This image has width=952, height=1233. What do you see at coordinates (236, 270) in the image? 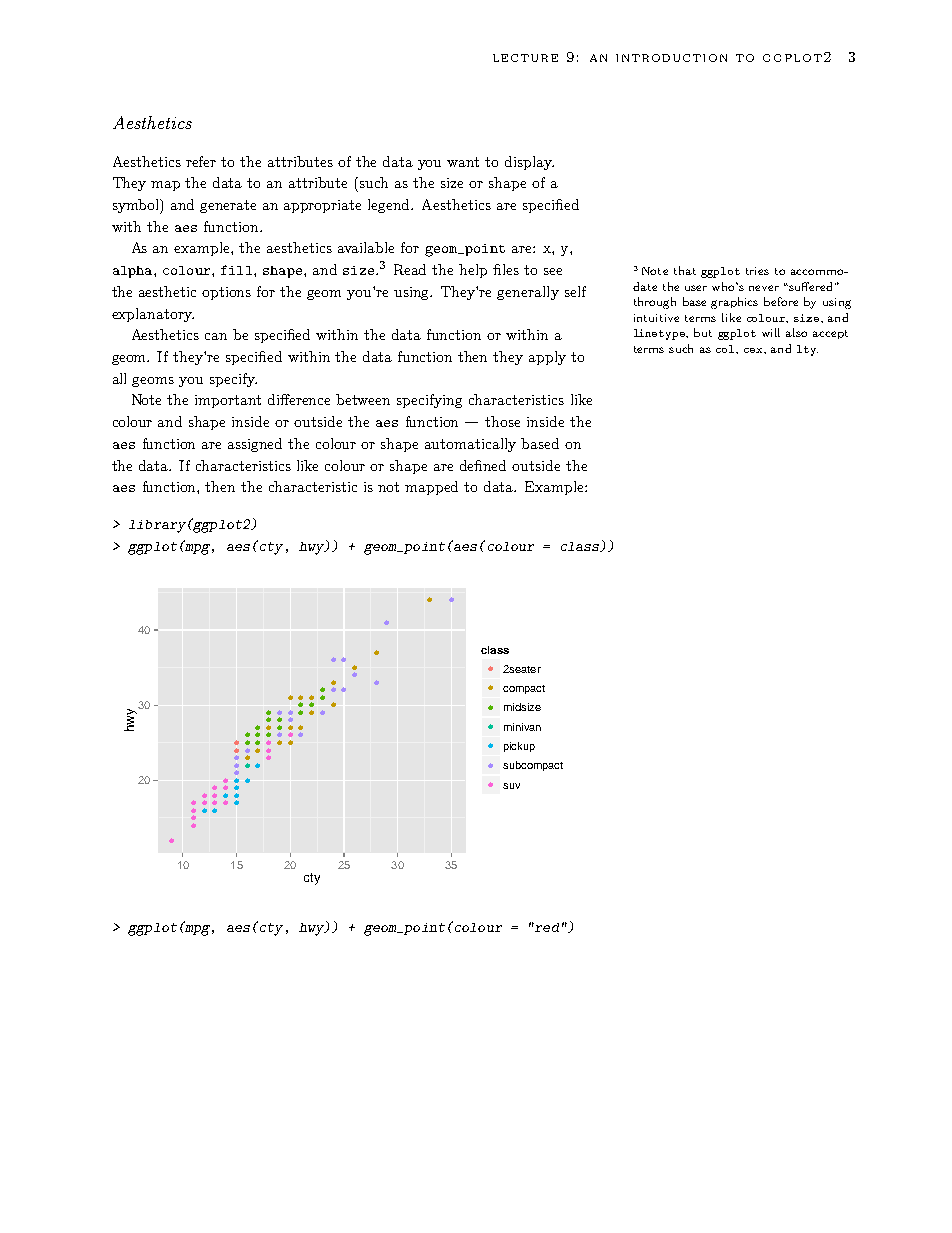
I see `fill` at bounding box center [236, 270].
